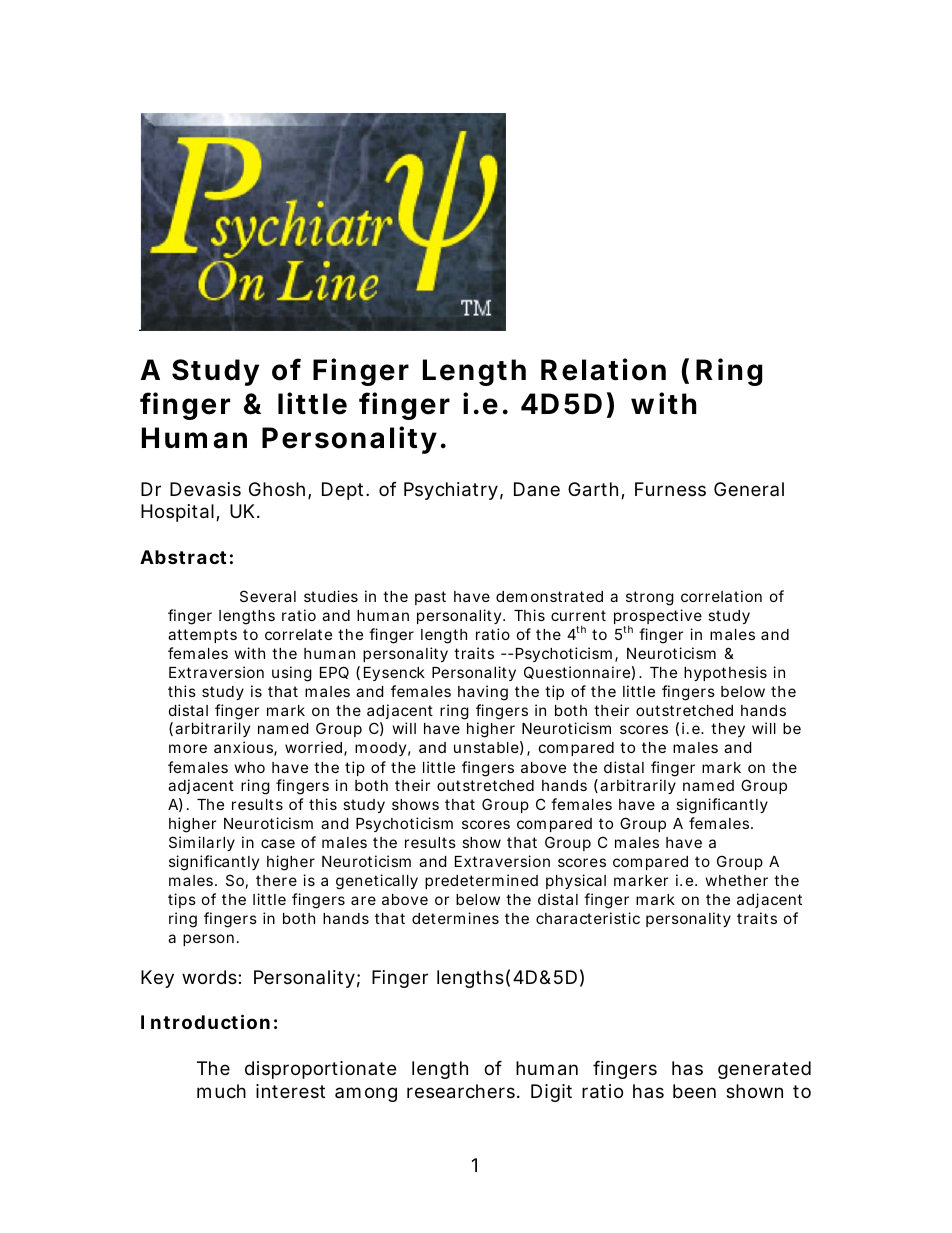  What do you see at coordinates (249, 767) in the screenshot?
I see `who` at bounding box center [249, 767].
